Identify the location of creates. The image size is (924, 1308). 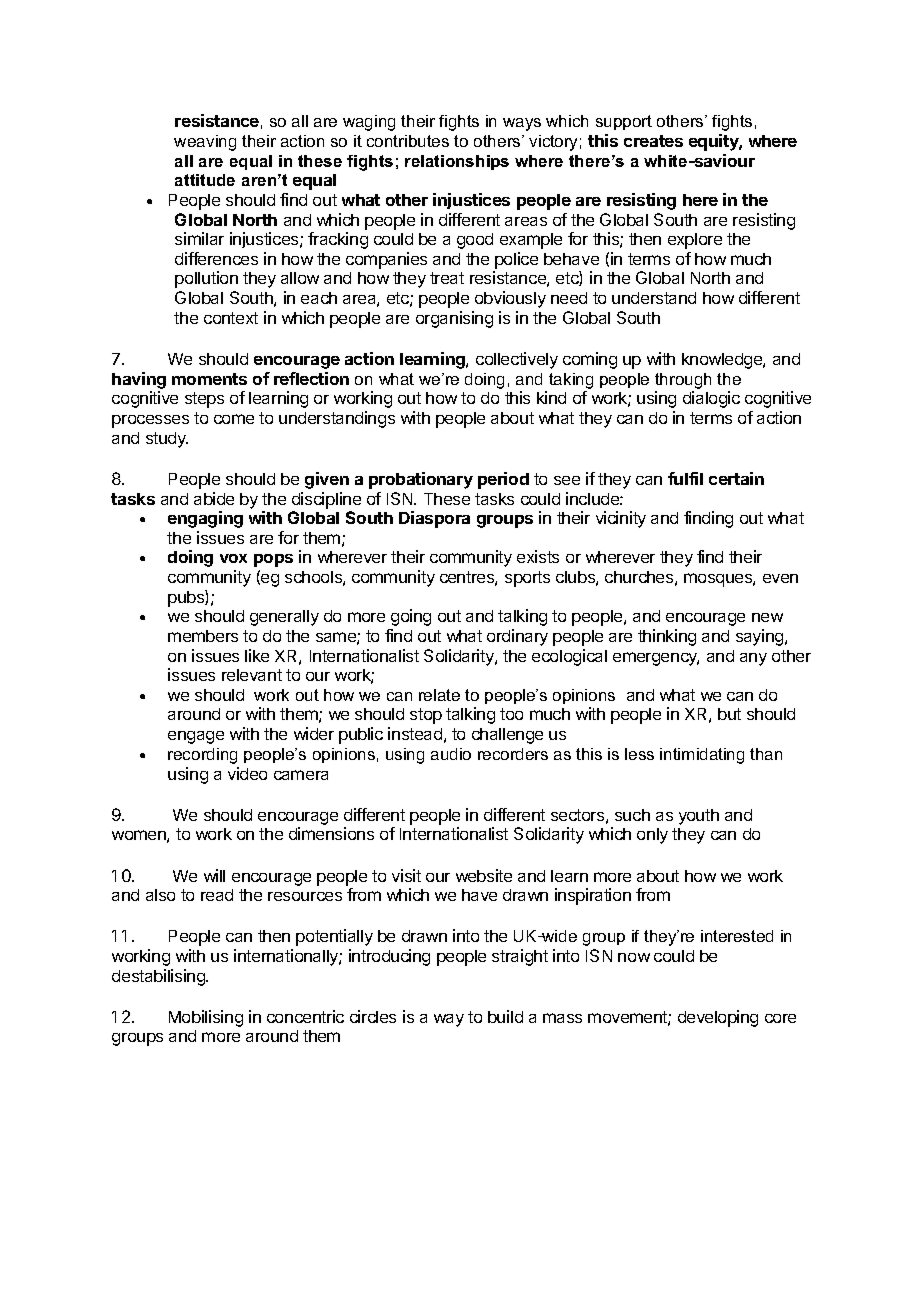
(653, 141).
